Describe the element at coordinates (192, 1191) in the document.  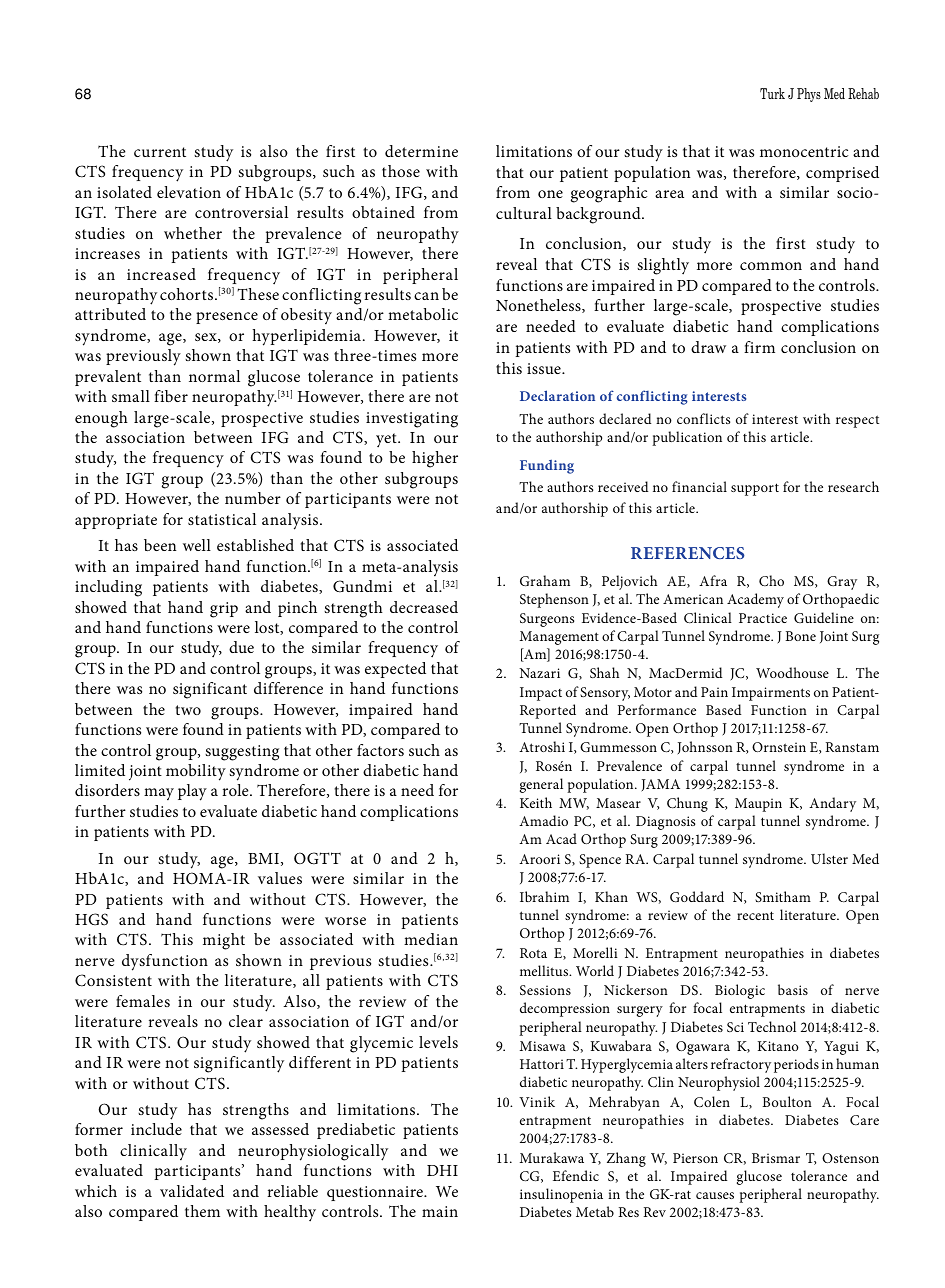
I see `validated` at that location.
